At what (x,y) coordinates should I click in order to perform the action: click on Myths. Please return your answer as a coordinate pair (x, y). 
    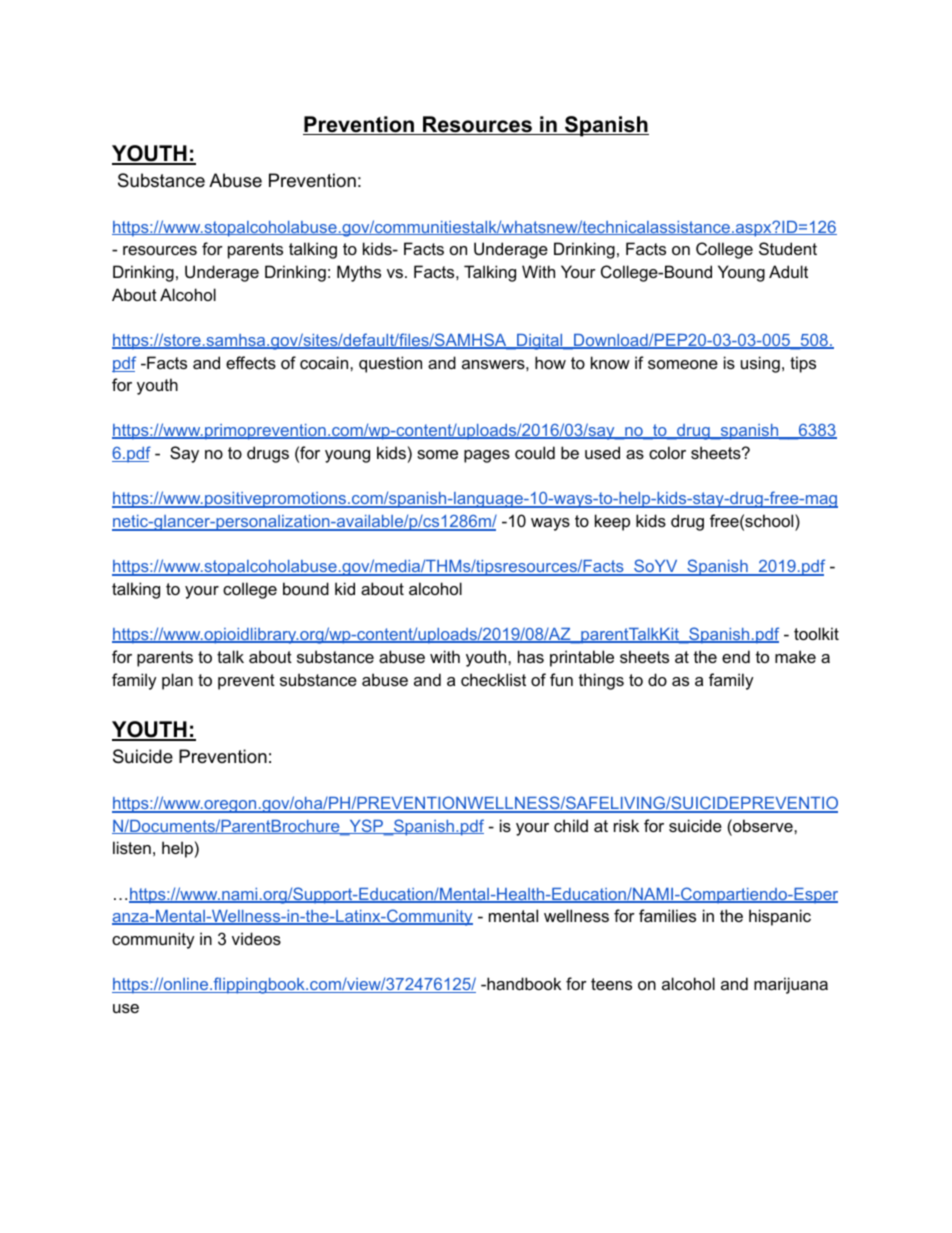
    Looking at the image, I should click on (359, 273).
